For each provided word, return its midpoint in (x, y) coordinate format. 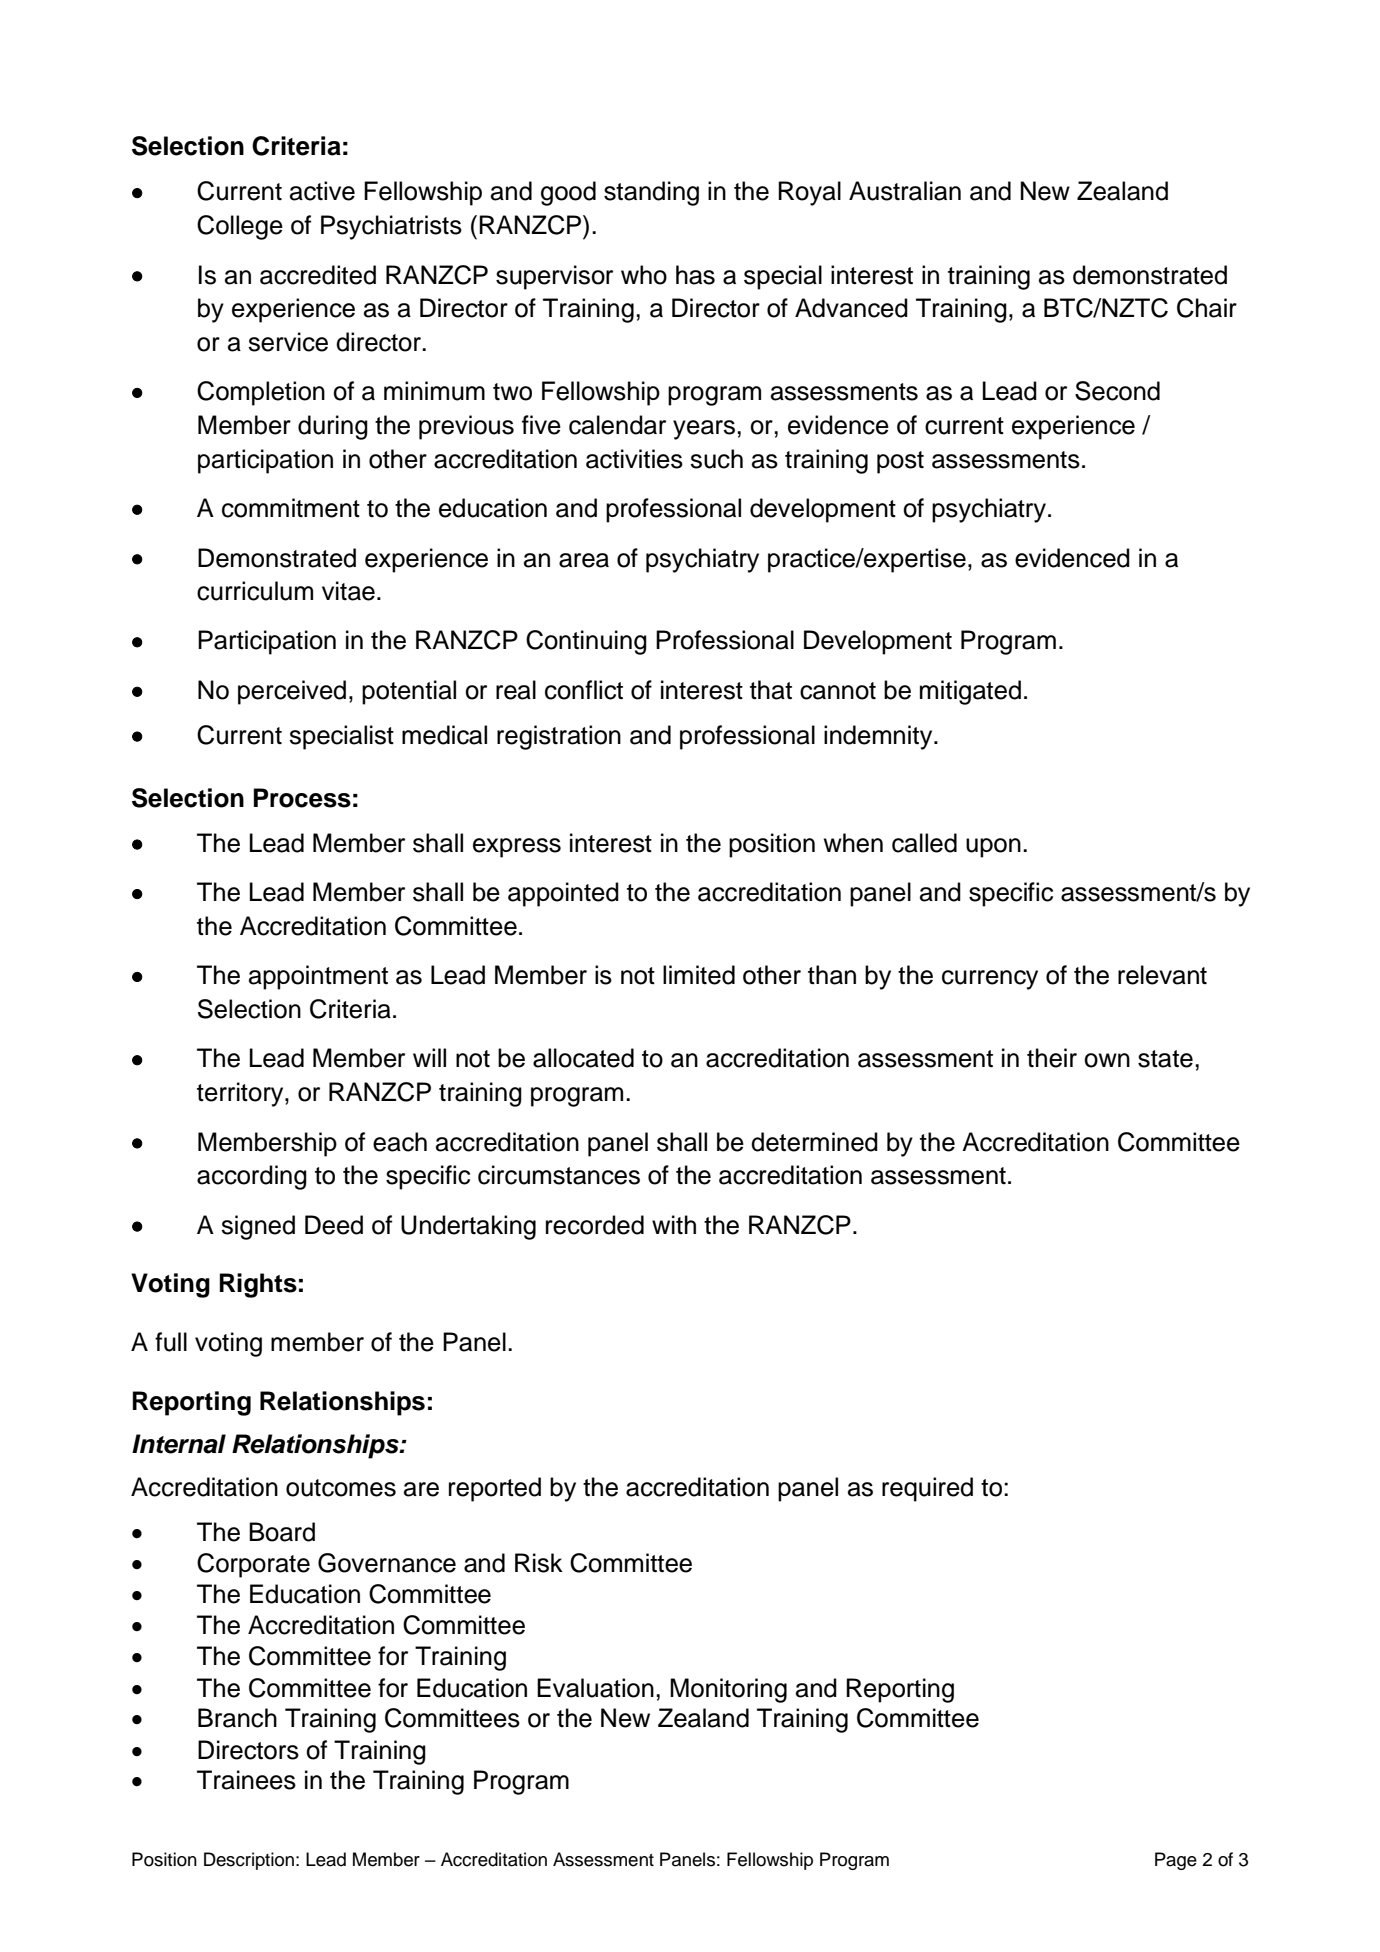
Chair (1207, 308)
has (695, 275)
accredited (318, 275)
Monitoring (728, 1690)
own (1107, 1060)
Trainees (246, 1780)
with (674, 1224)
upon (993, 848)
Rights (258, 1285)
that (771, 690)
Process (302, 798)
